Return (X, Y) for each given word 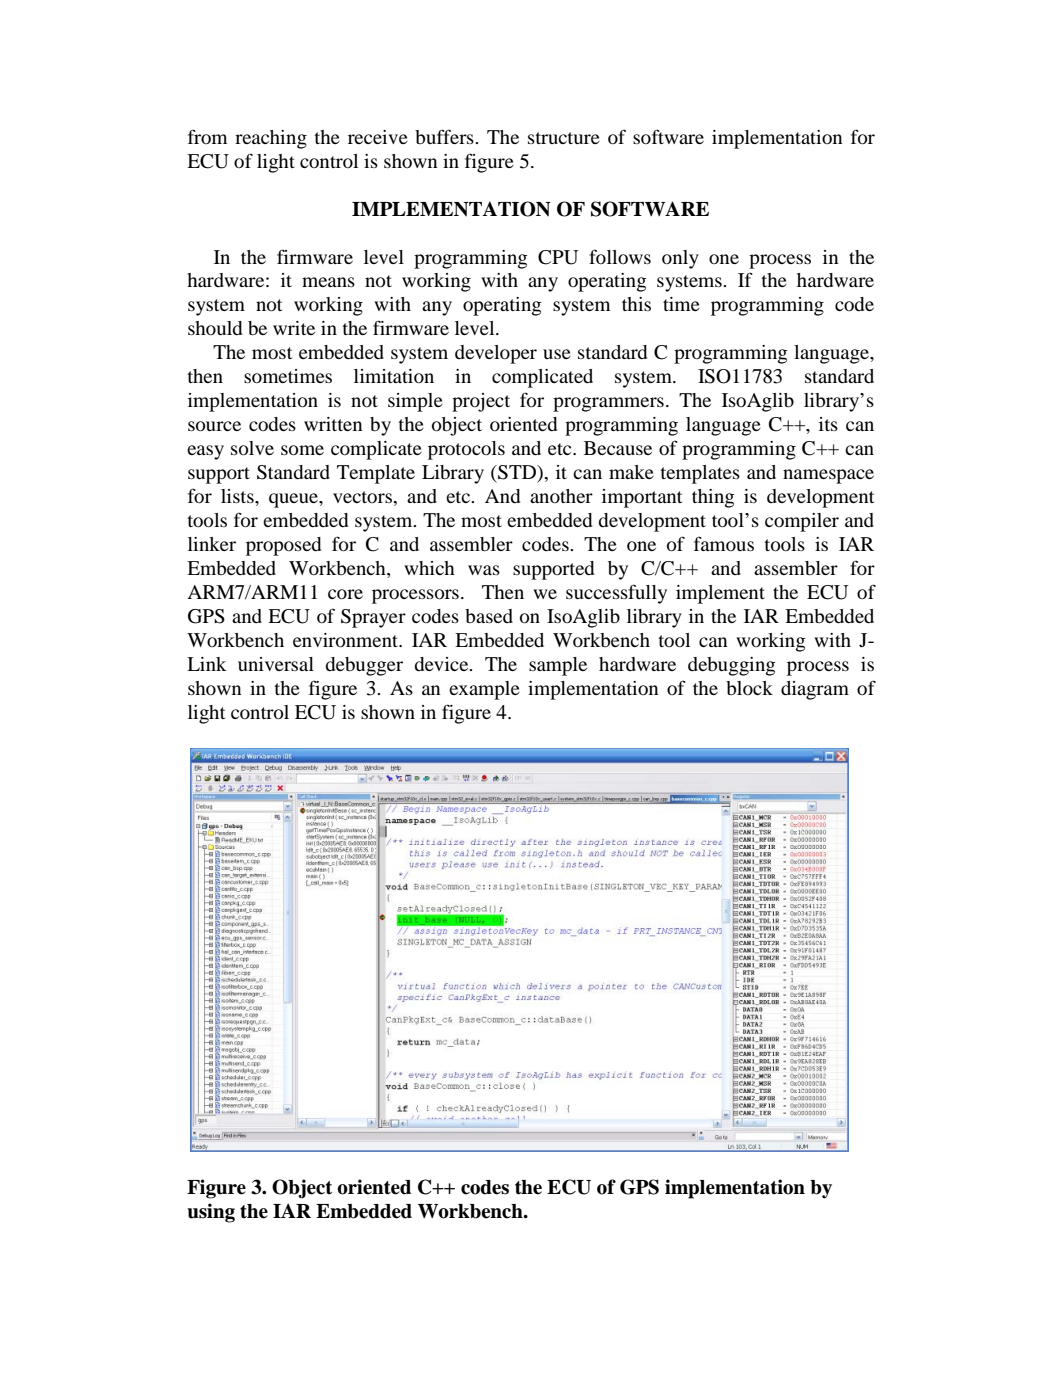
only (680, 259)
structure (564, 138)
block (749, 688)
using (211, 1213)
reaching (271, 139)
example (484, 690)
